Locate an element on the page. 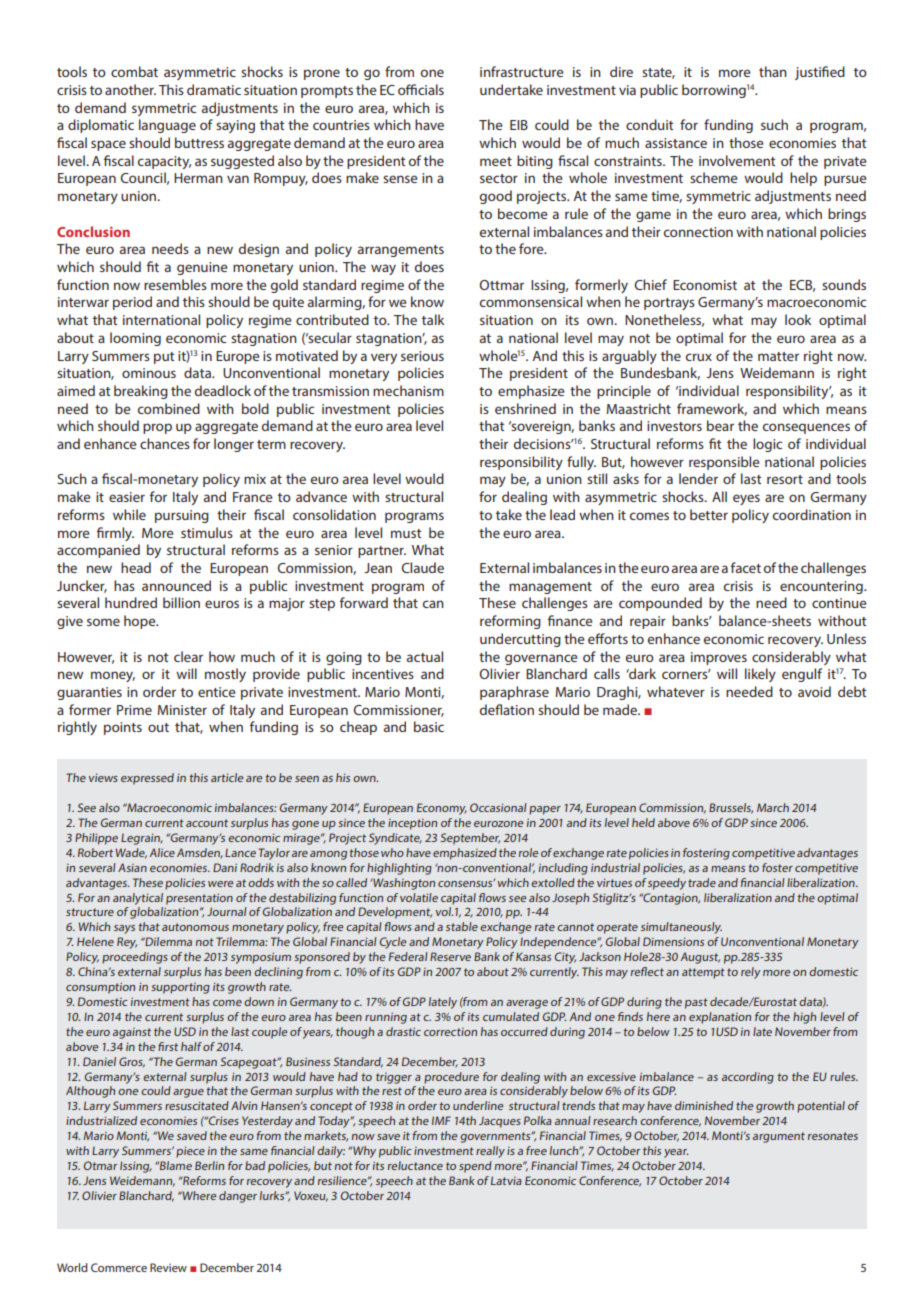 Image resolution: width=924 pixels, height=1308 pixels. must is located at coordinates (406, 533).
